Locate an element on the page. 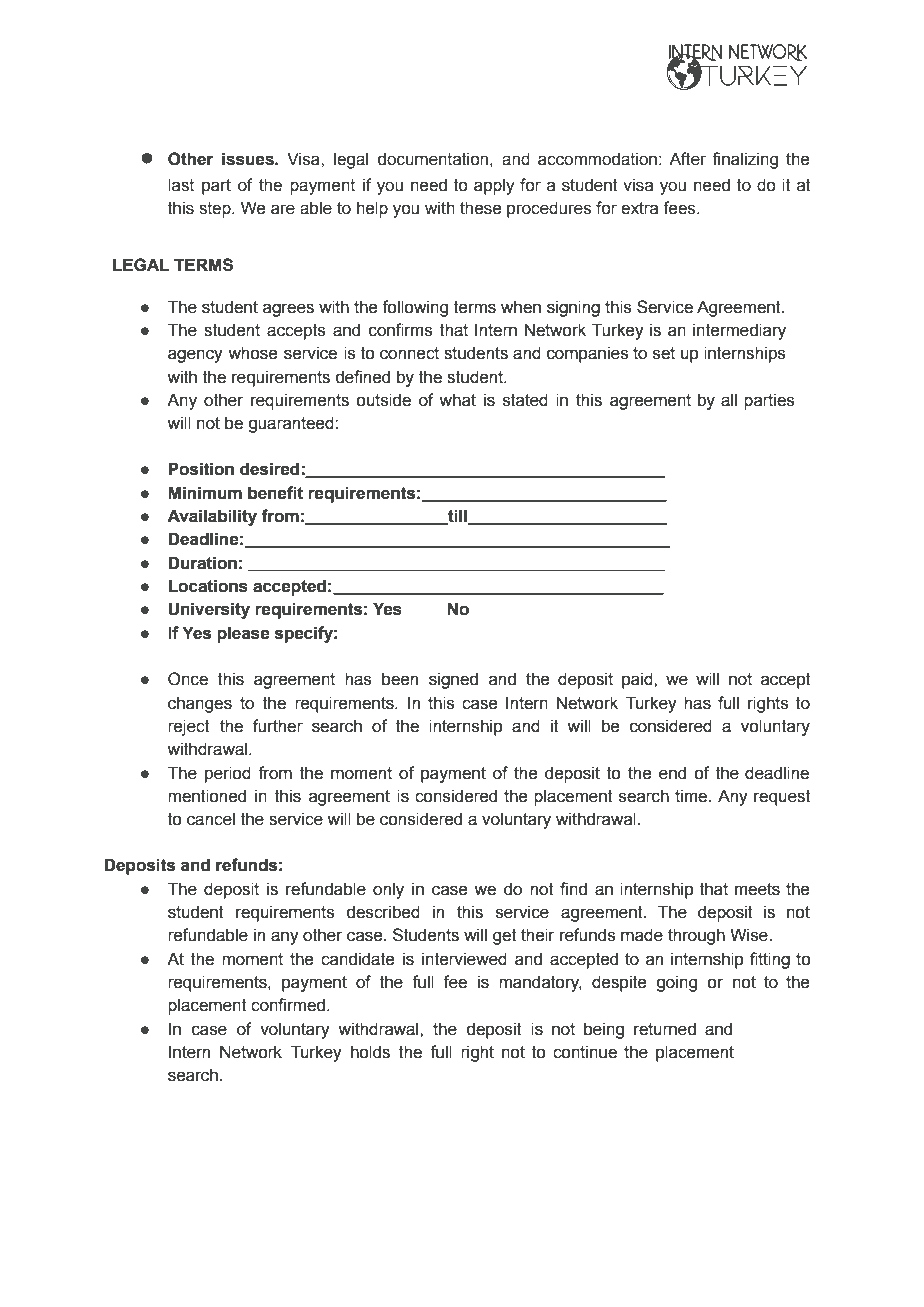 This image has width=924, height=1307. signed is located at coordinates (453, 680).
